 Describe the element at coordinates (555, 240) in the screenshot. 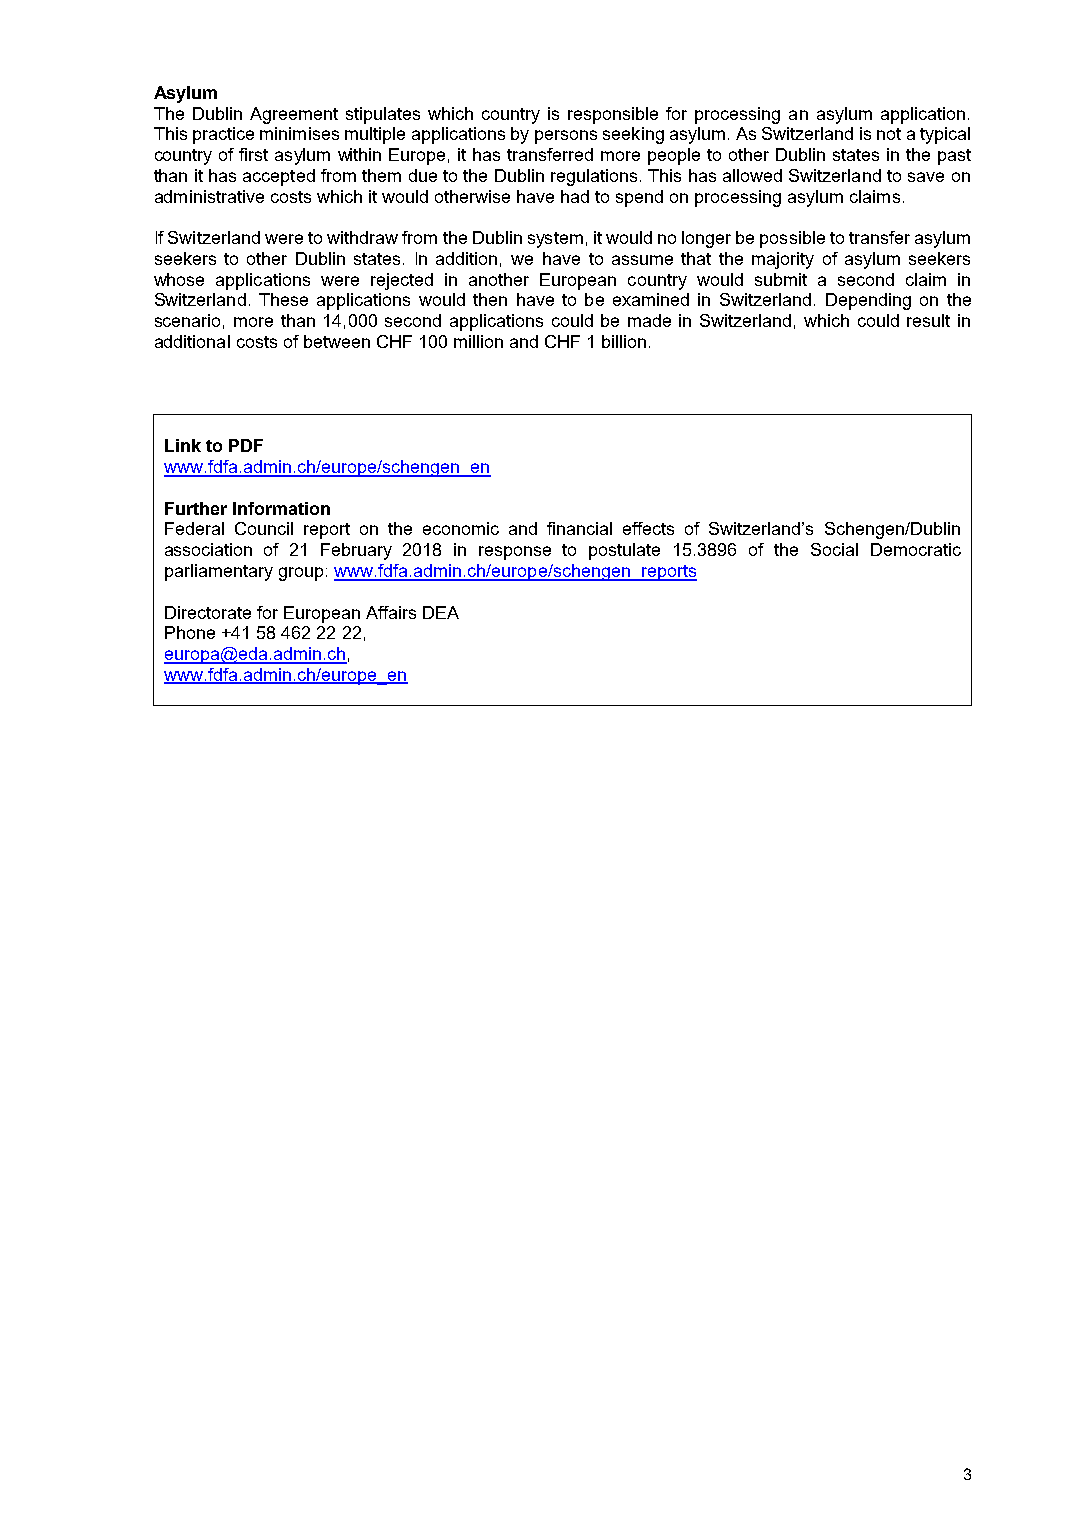

I see `system` at that location.
